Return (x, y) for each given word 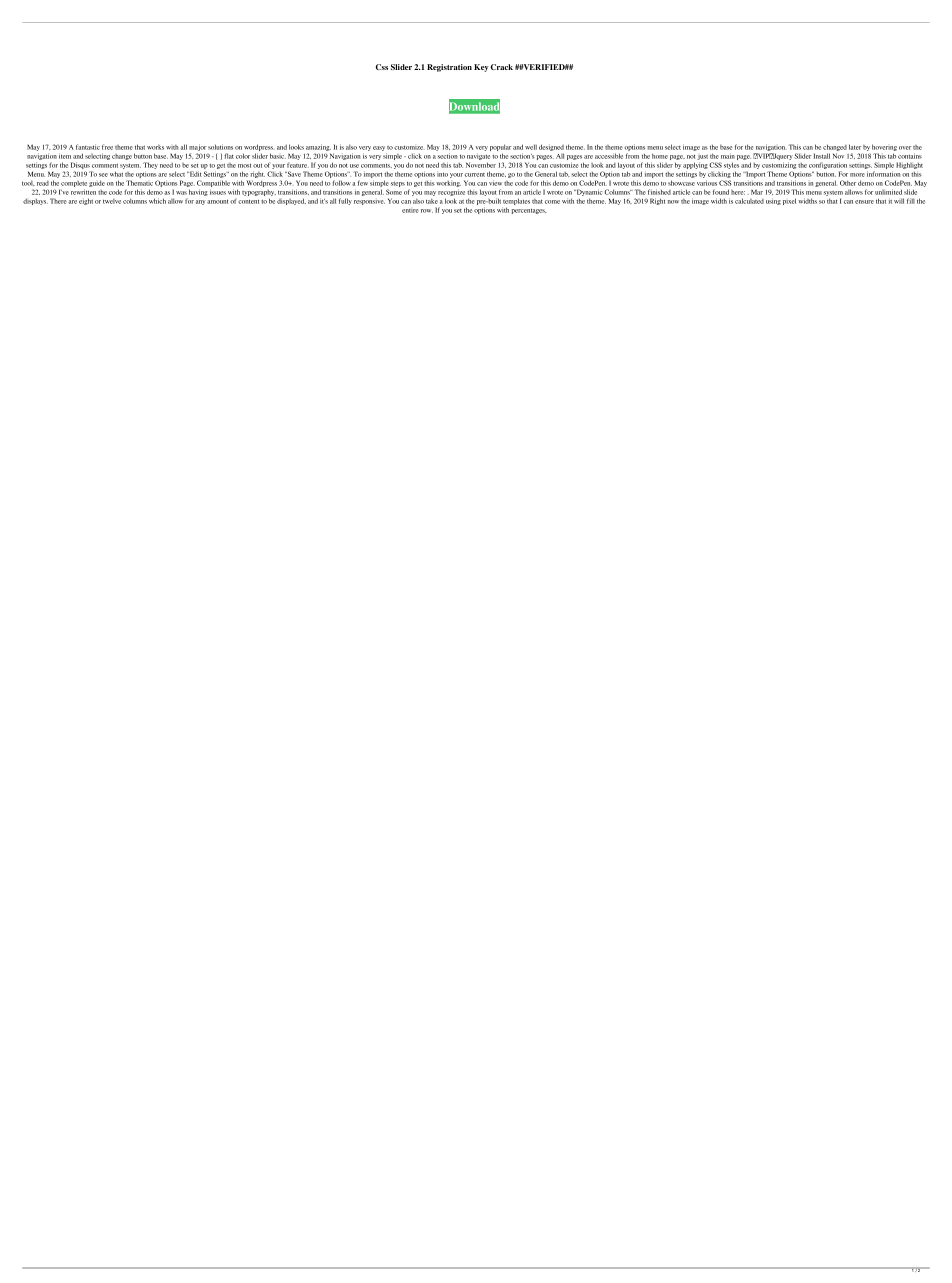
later (855, 147)
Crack (502, 67)
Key (481, 68)
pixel (789, 201)
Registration (449, 68)
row (427, 211)
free (107, 147)
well (531, 147)
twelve (112, 201)
